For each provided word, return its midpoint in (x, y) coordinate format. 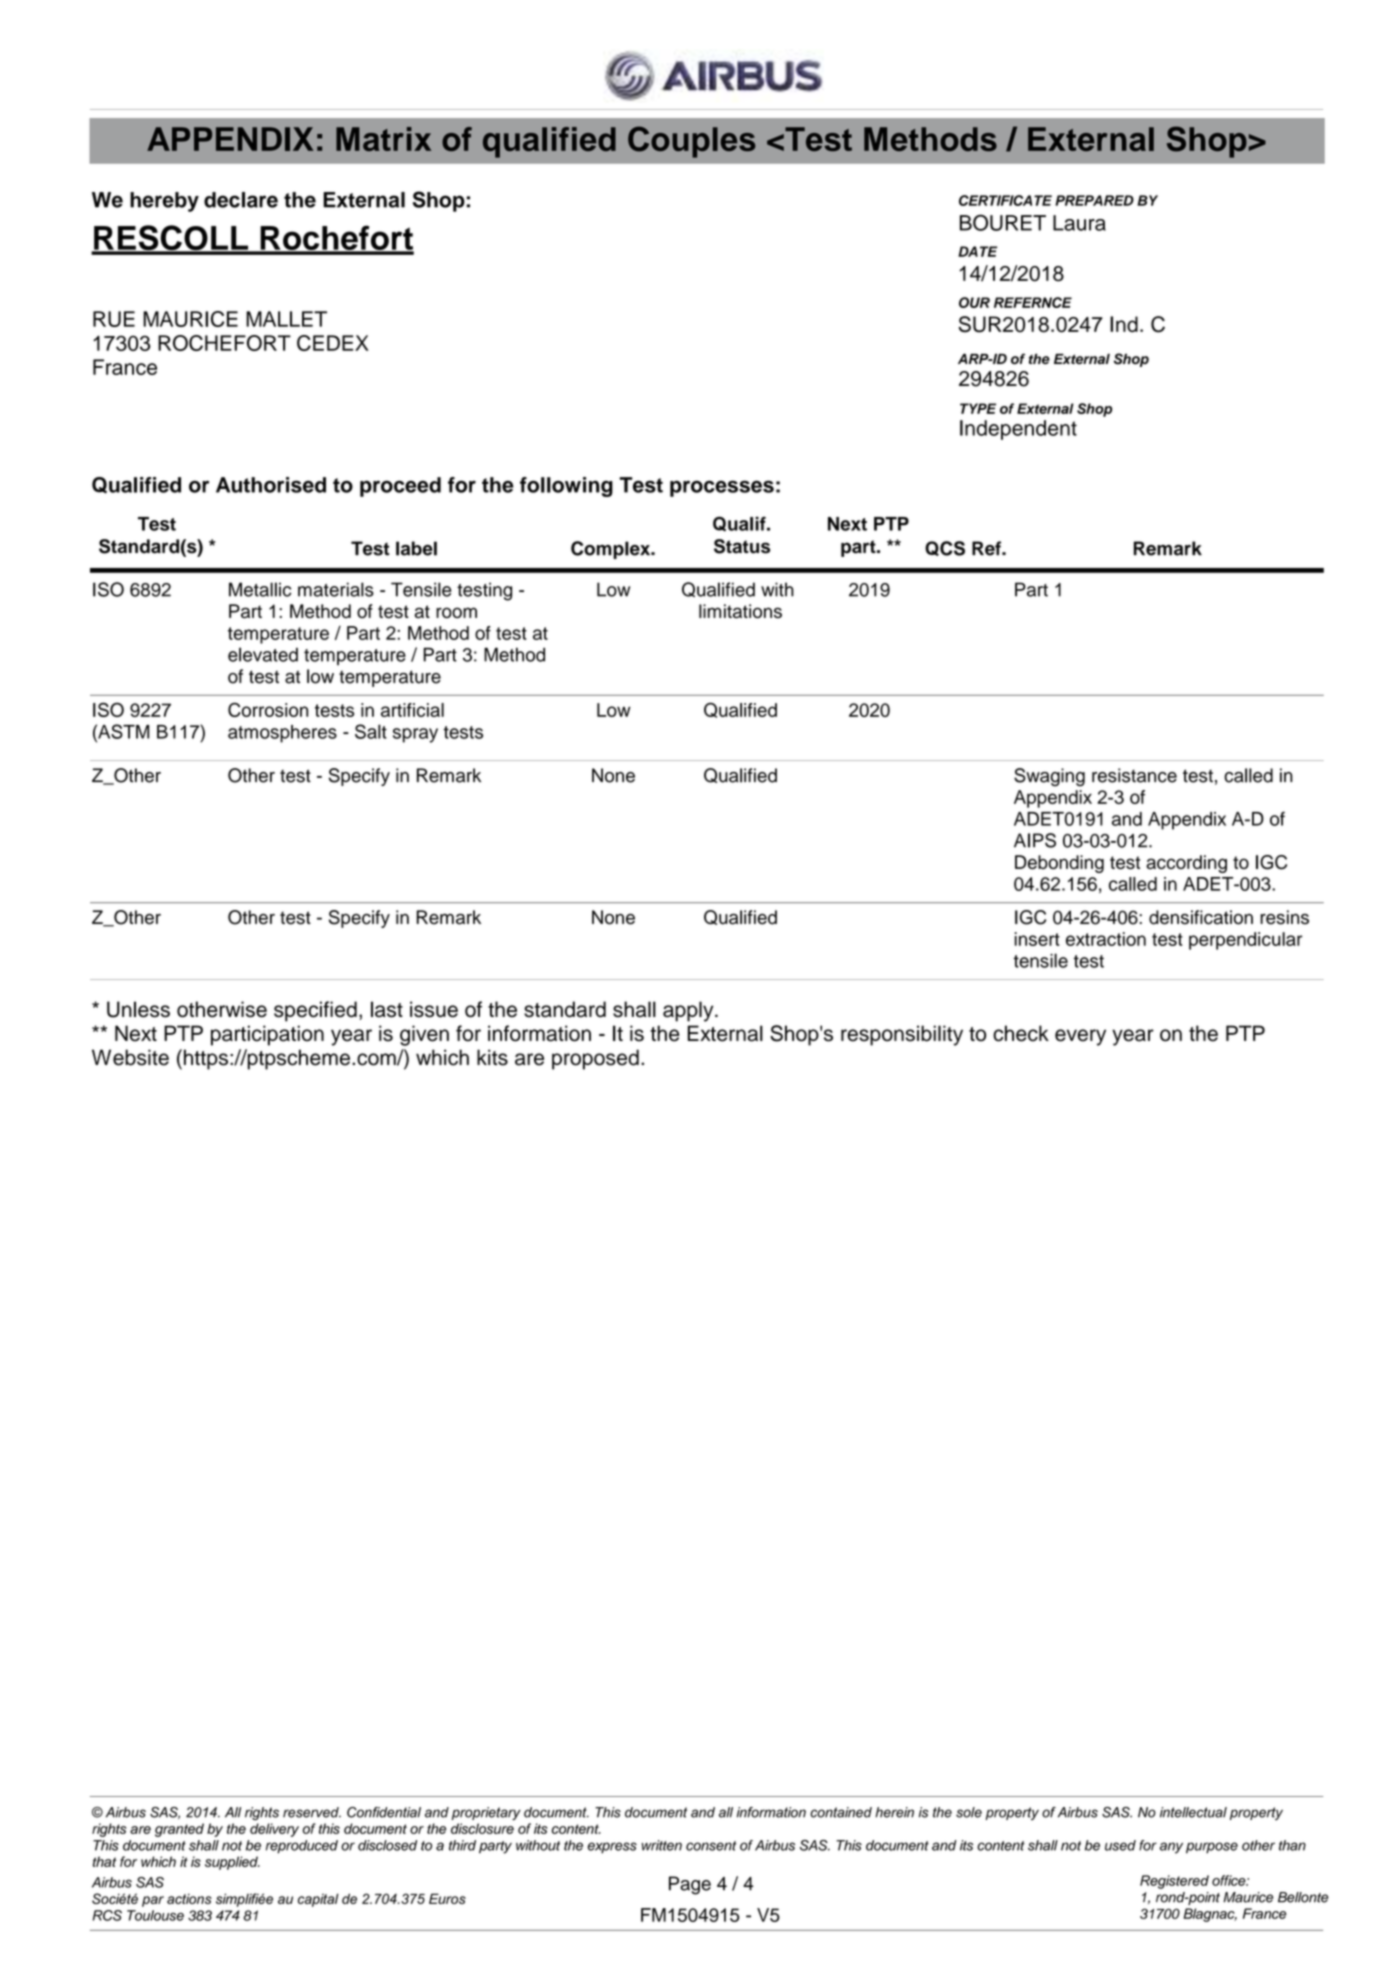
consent (711, 1846)
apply (689, 1011)
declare (241, 200)
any (1171, 1848)
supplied (232, 1863)
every (1080, 1037)
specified (315, 1011)
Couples (692, 142)
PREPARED (1094, 200)
